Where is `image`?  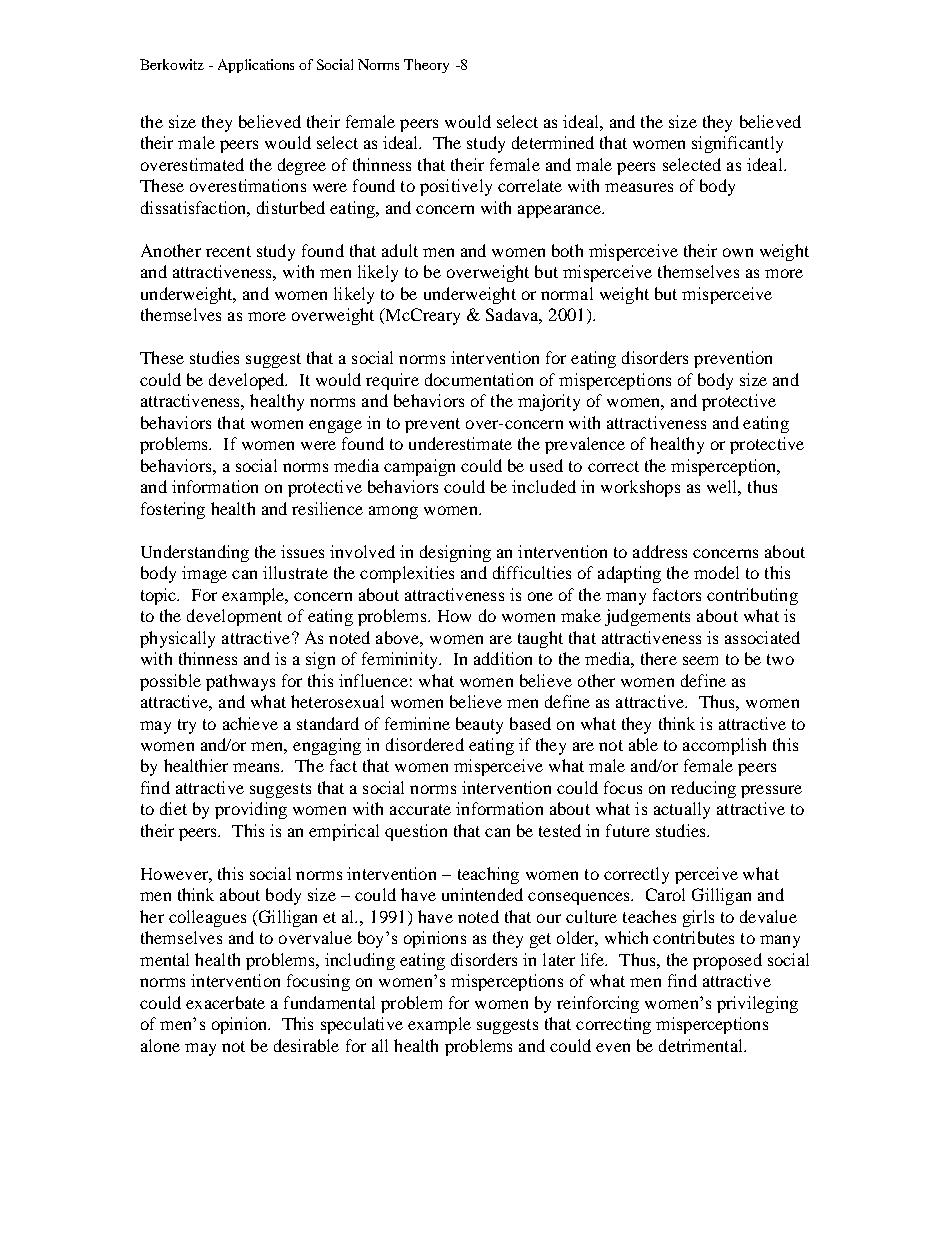
image is located at coordinates (204, 574).
